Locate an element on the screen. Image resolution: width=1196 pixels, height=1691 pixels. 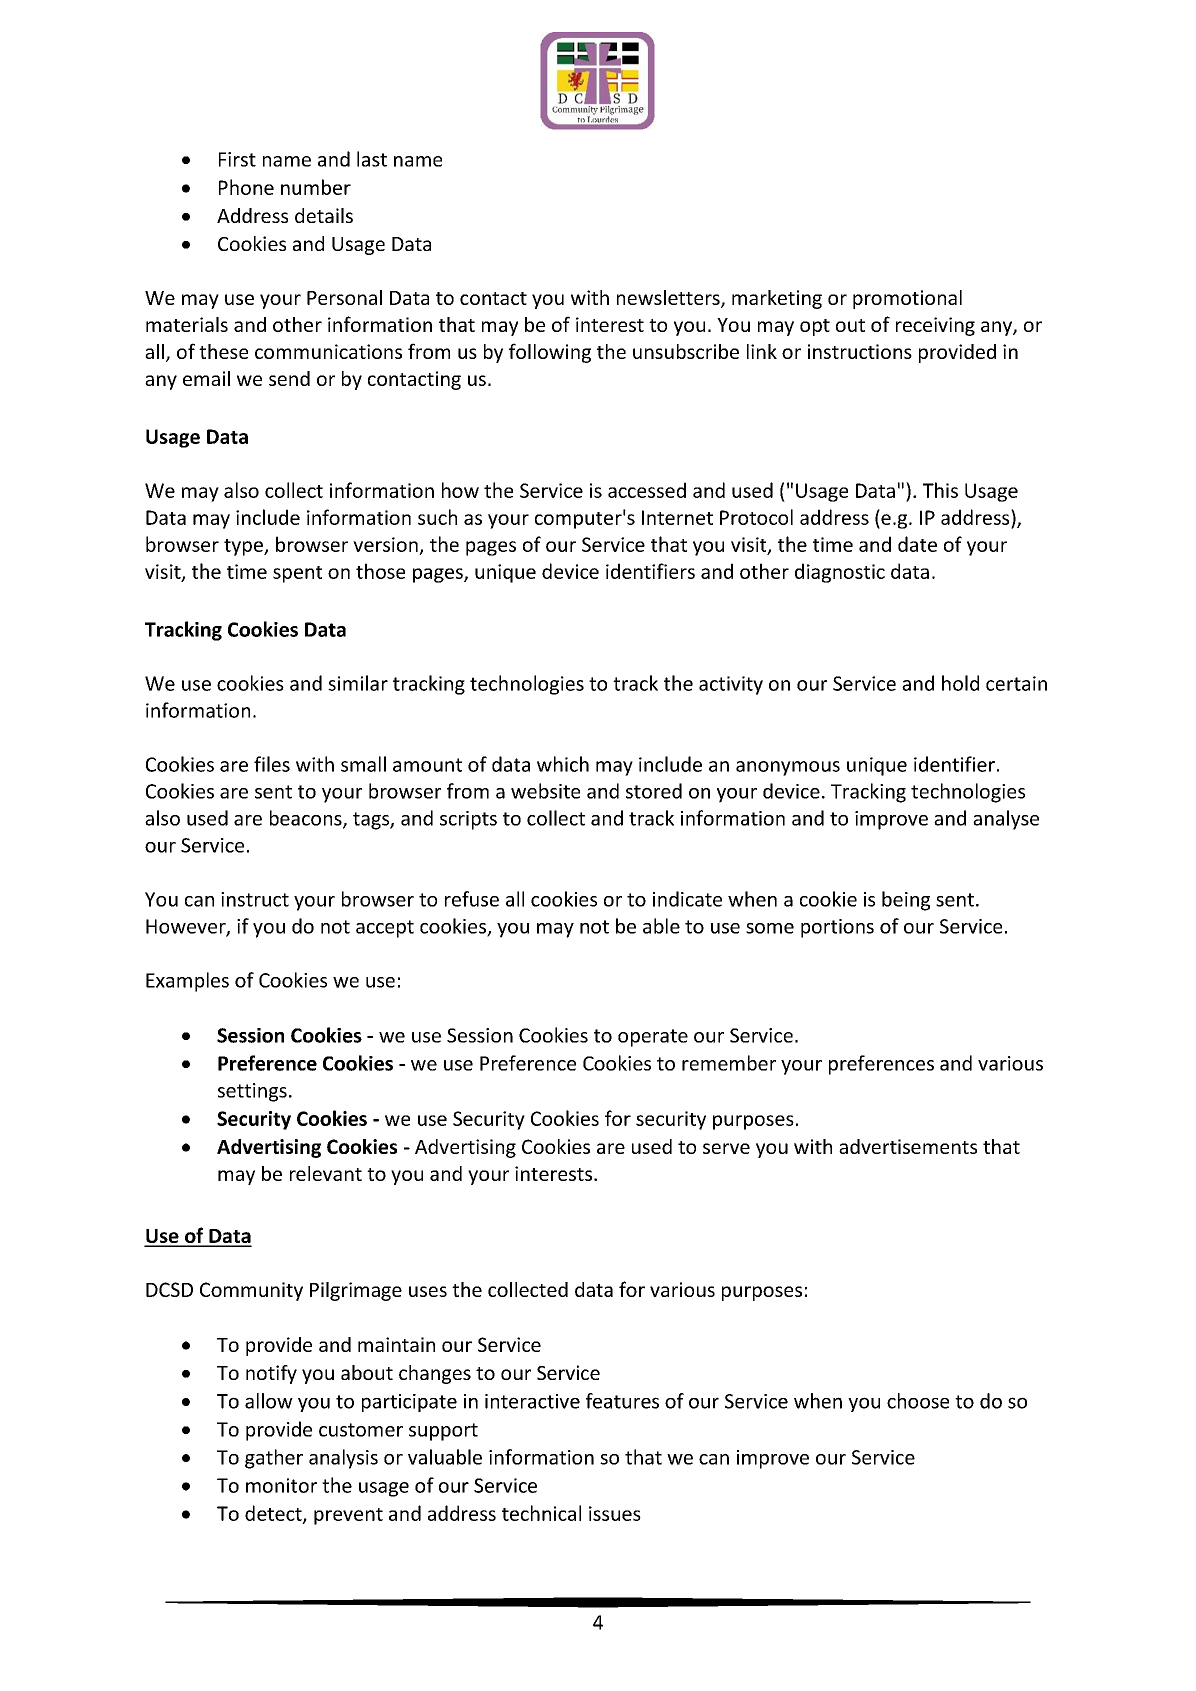
monitor is located at coordinates (281, 1485).
